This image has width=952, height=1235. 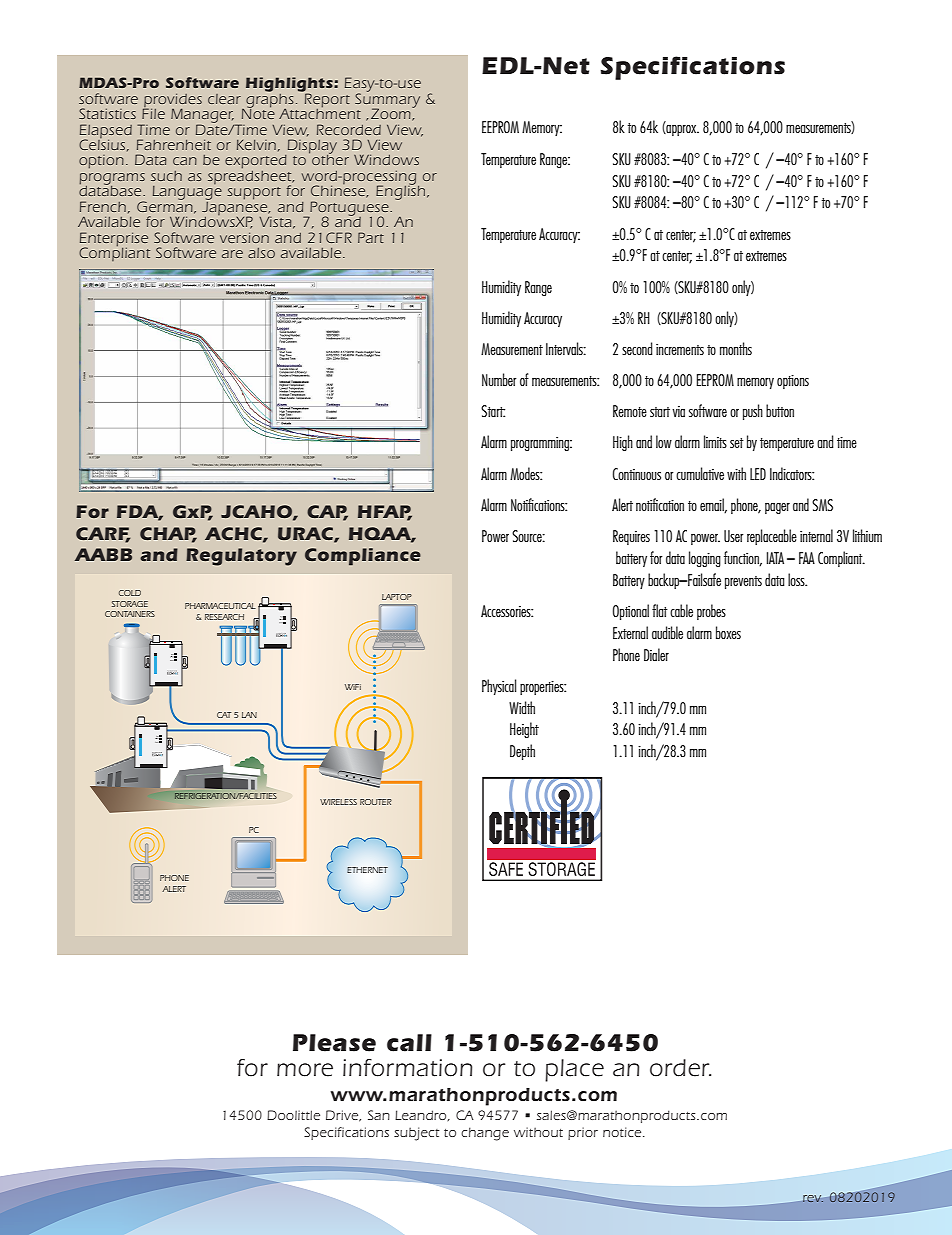 What do you see at coordinates (522, 707) in the image?
I see `Width` at bounding box center [522, 707].
